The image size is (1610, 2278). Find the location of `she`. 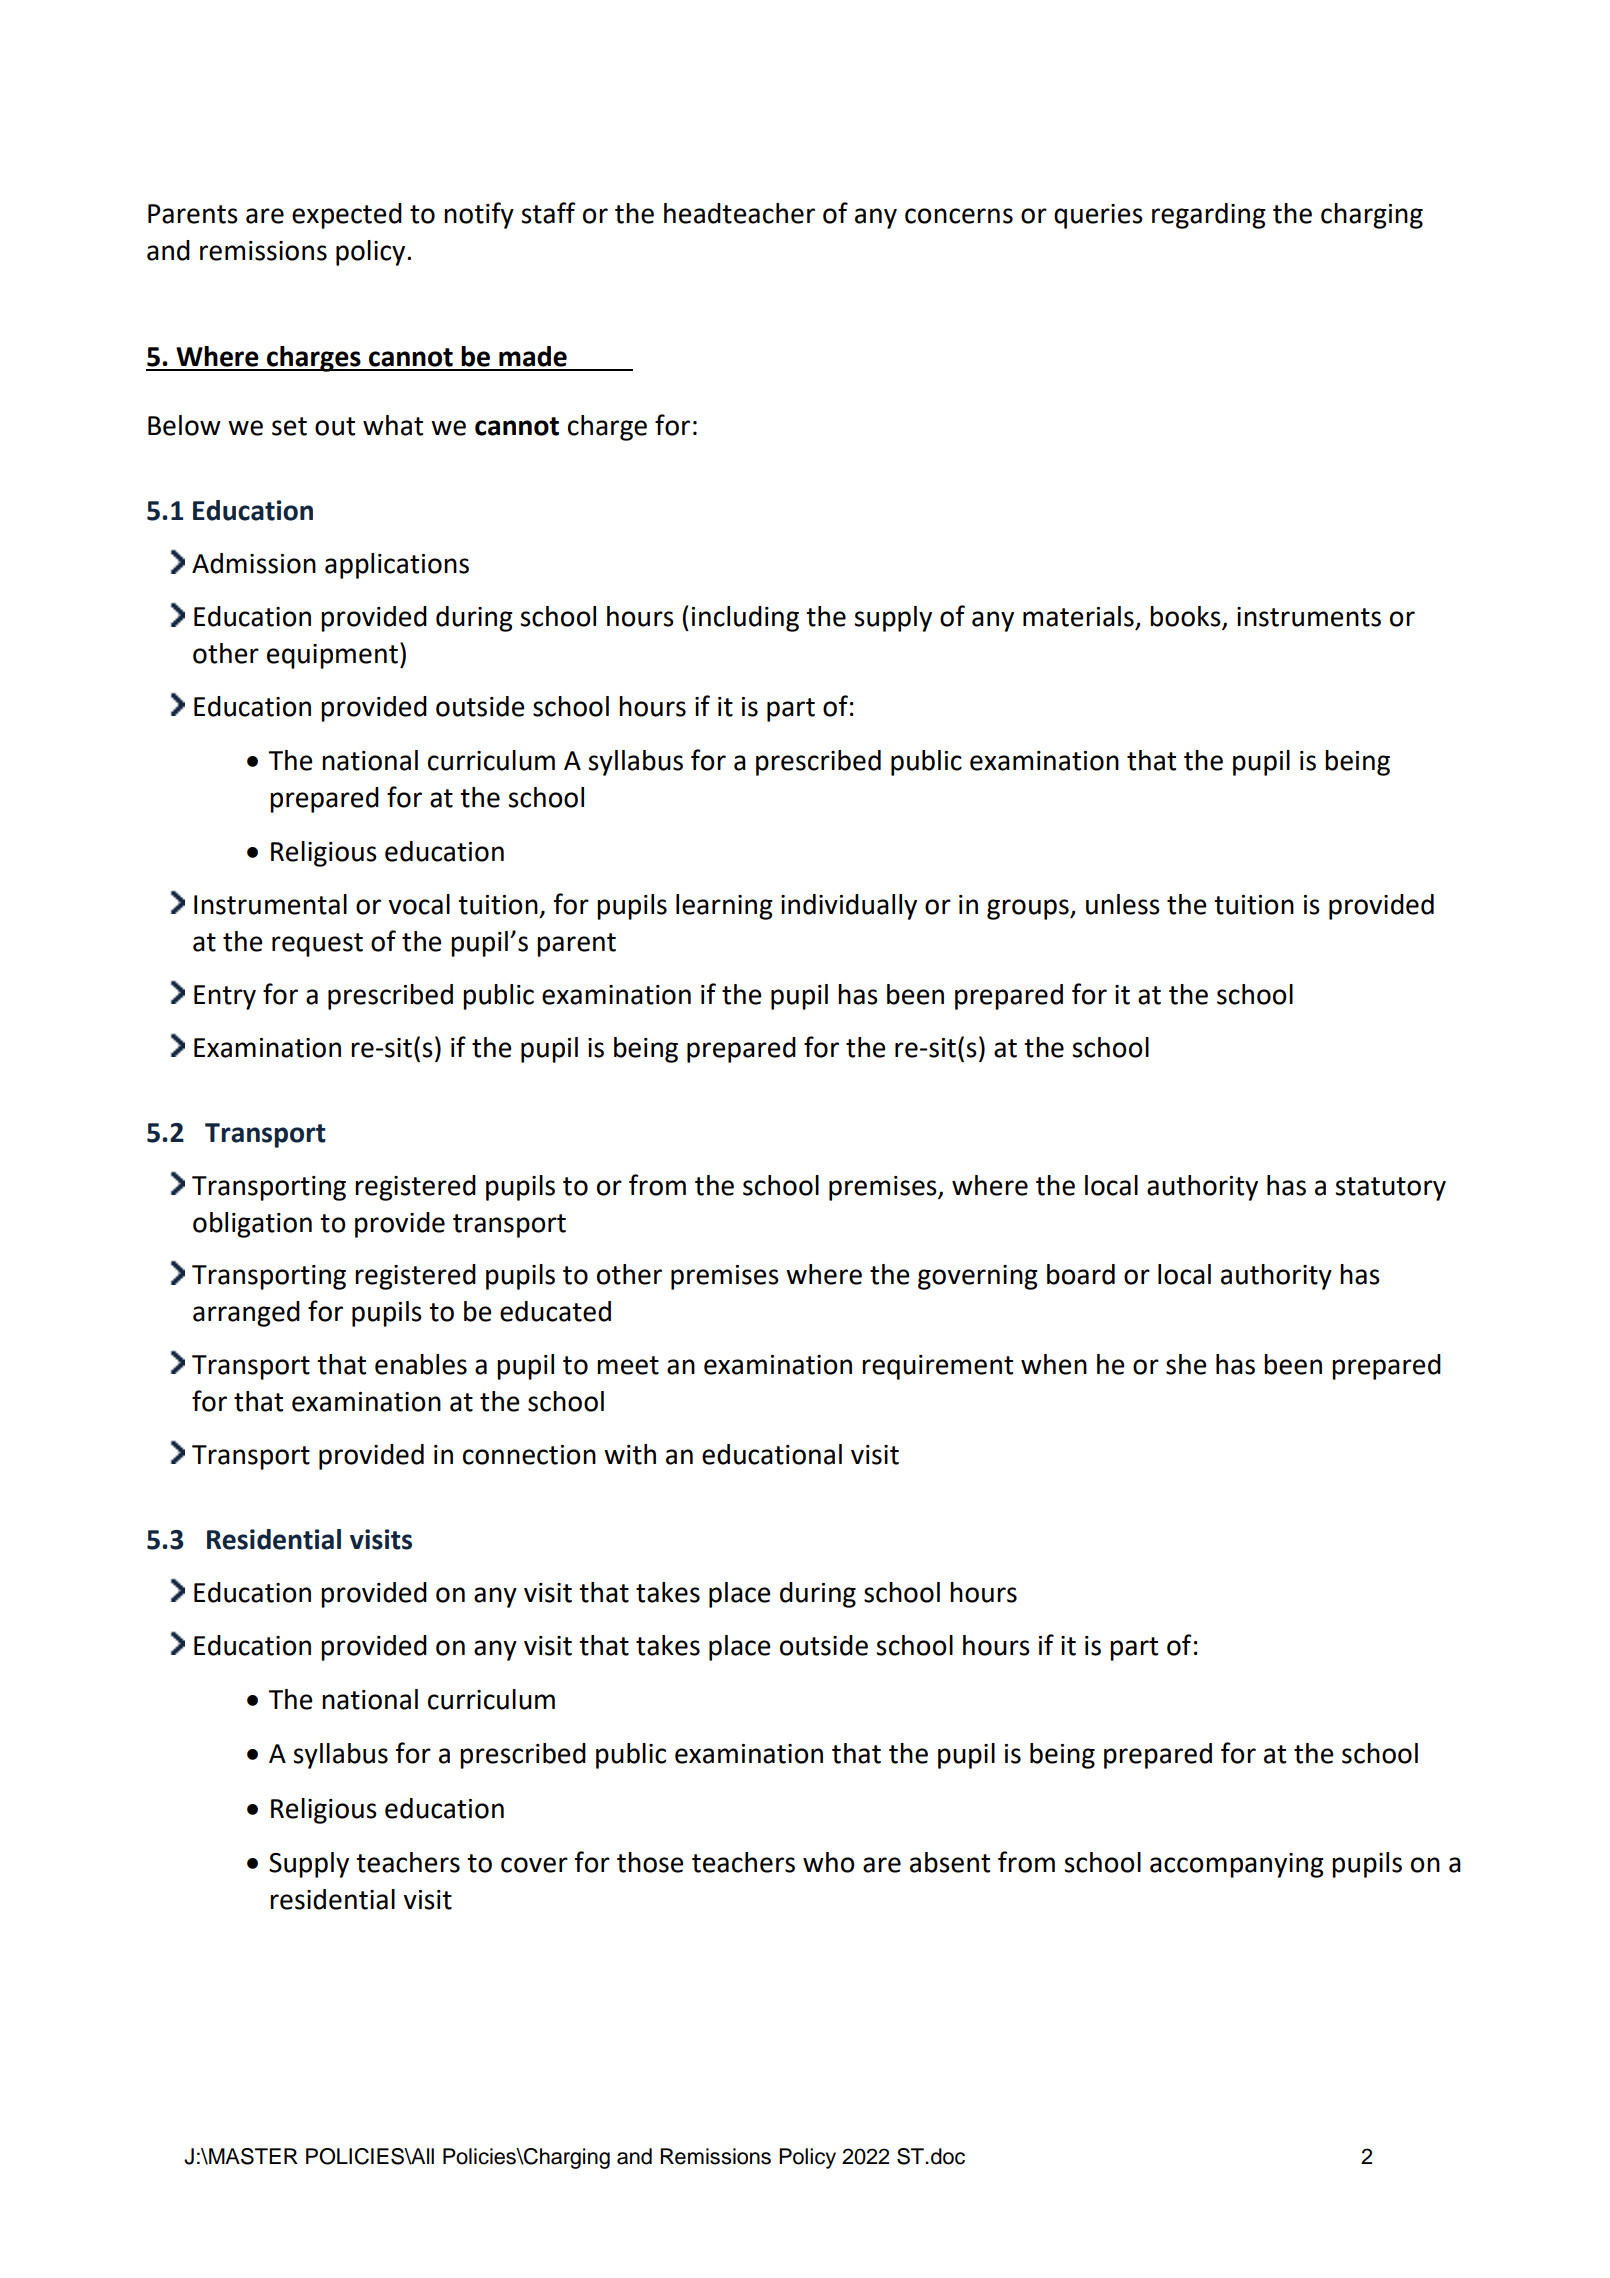

she is located at coordinates (1186, 1364).
